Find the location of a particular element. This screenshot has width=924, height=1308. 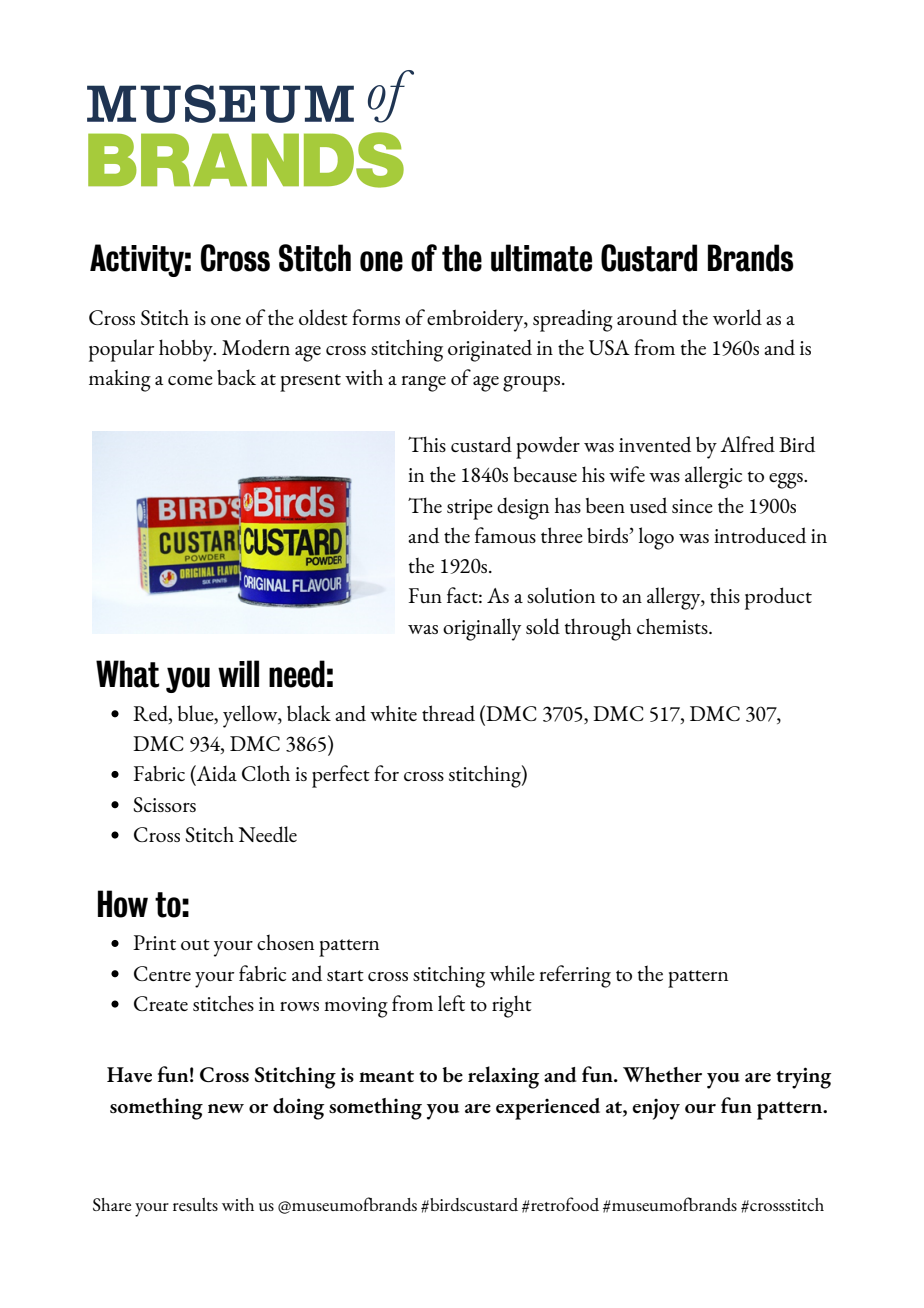

world is located at coordinates (737, 317).
